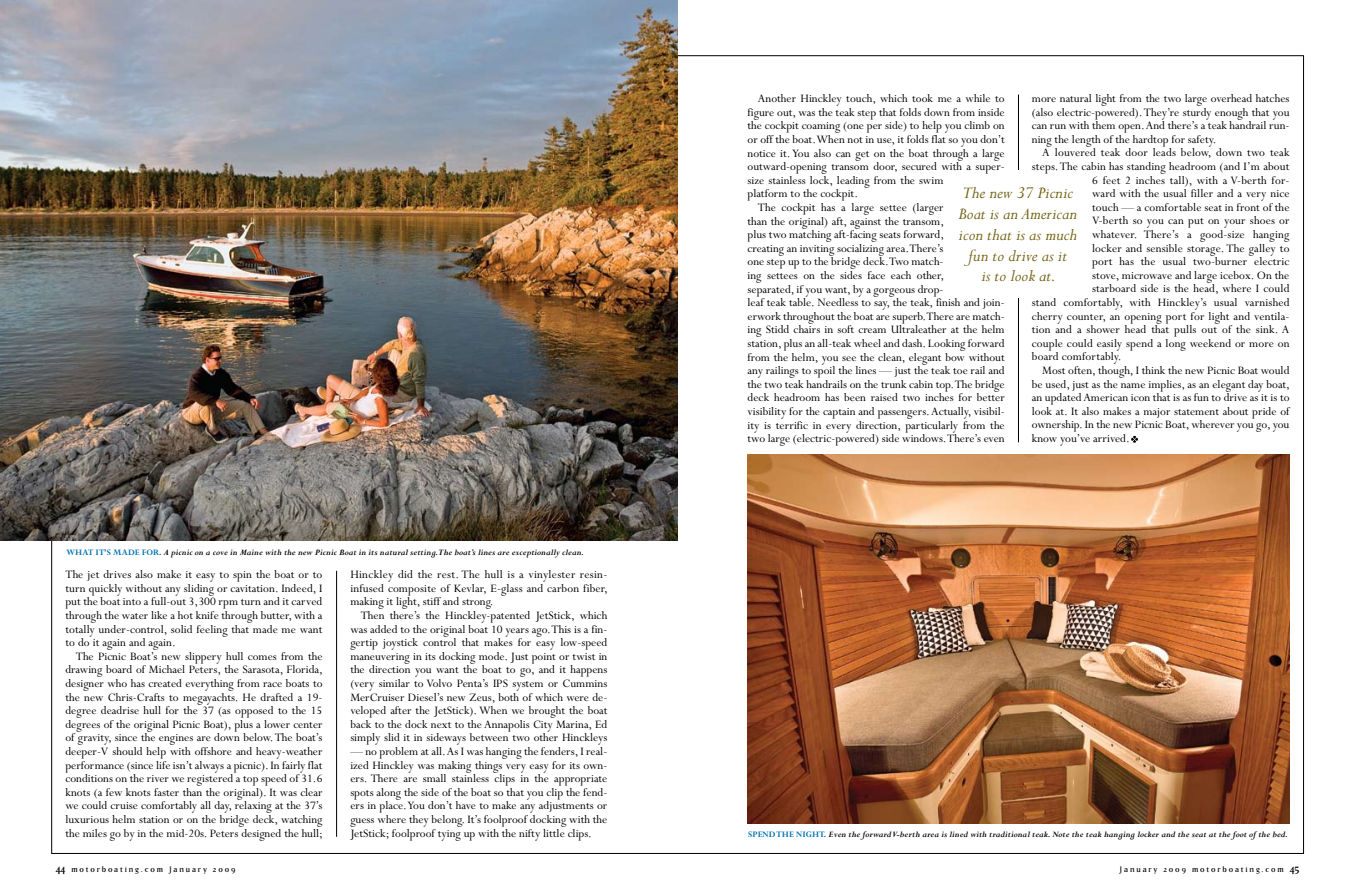 Image resolution: width=1355 pixels, height=896 pixels. Describe the element at coordinates (1110, 438) in the page. I see `arrived` at that location.
